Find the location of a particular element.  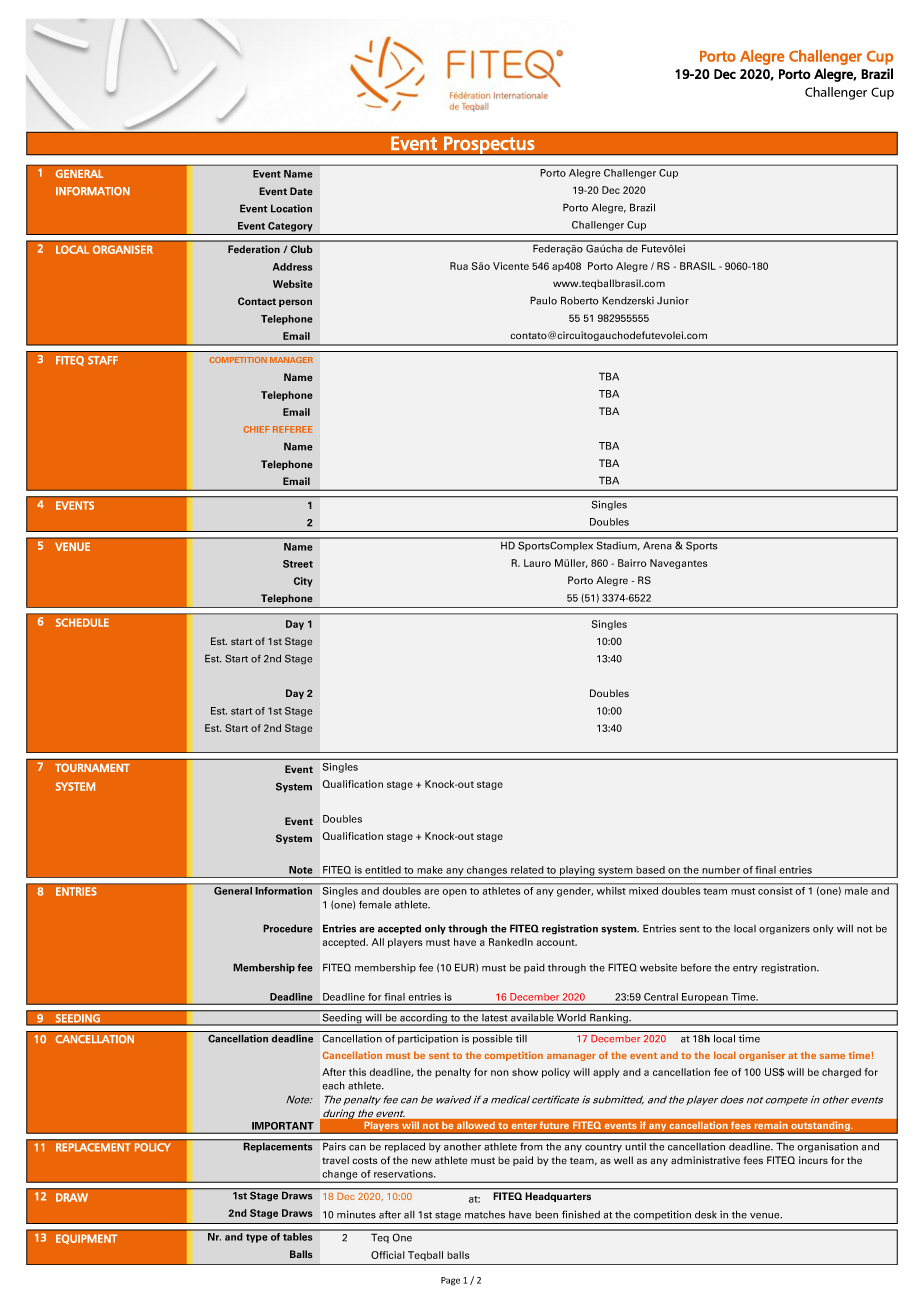

type is located at coordinates (257, 1238).
